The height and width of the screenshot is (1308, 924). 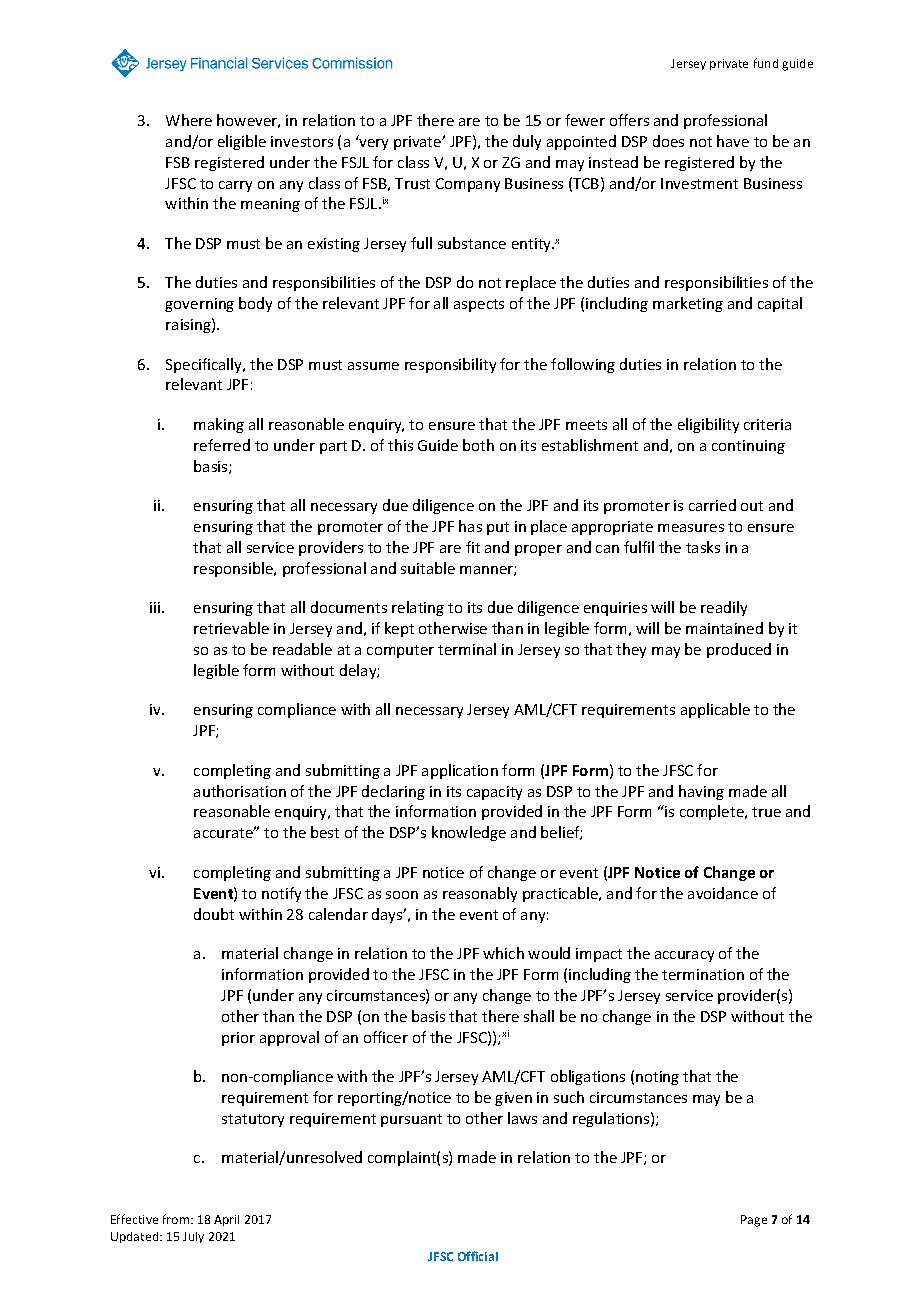 What do you see at coordinates (688, 304) in the screenshot?
I see `marketing` at bounding box center [688, 304].
